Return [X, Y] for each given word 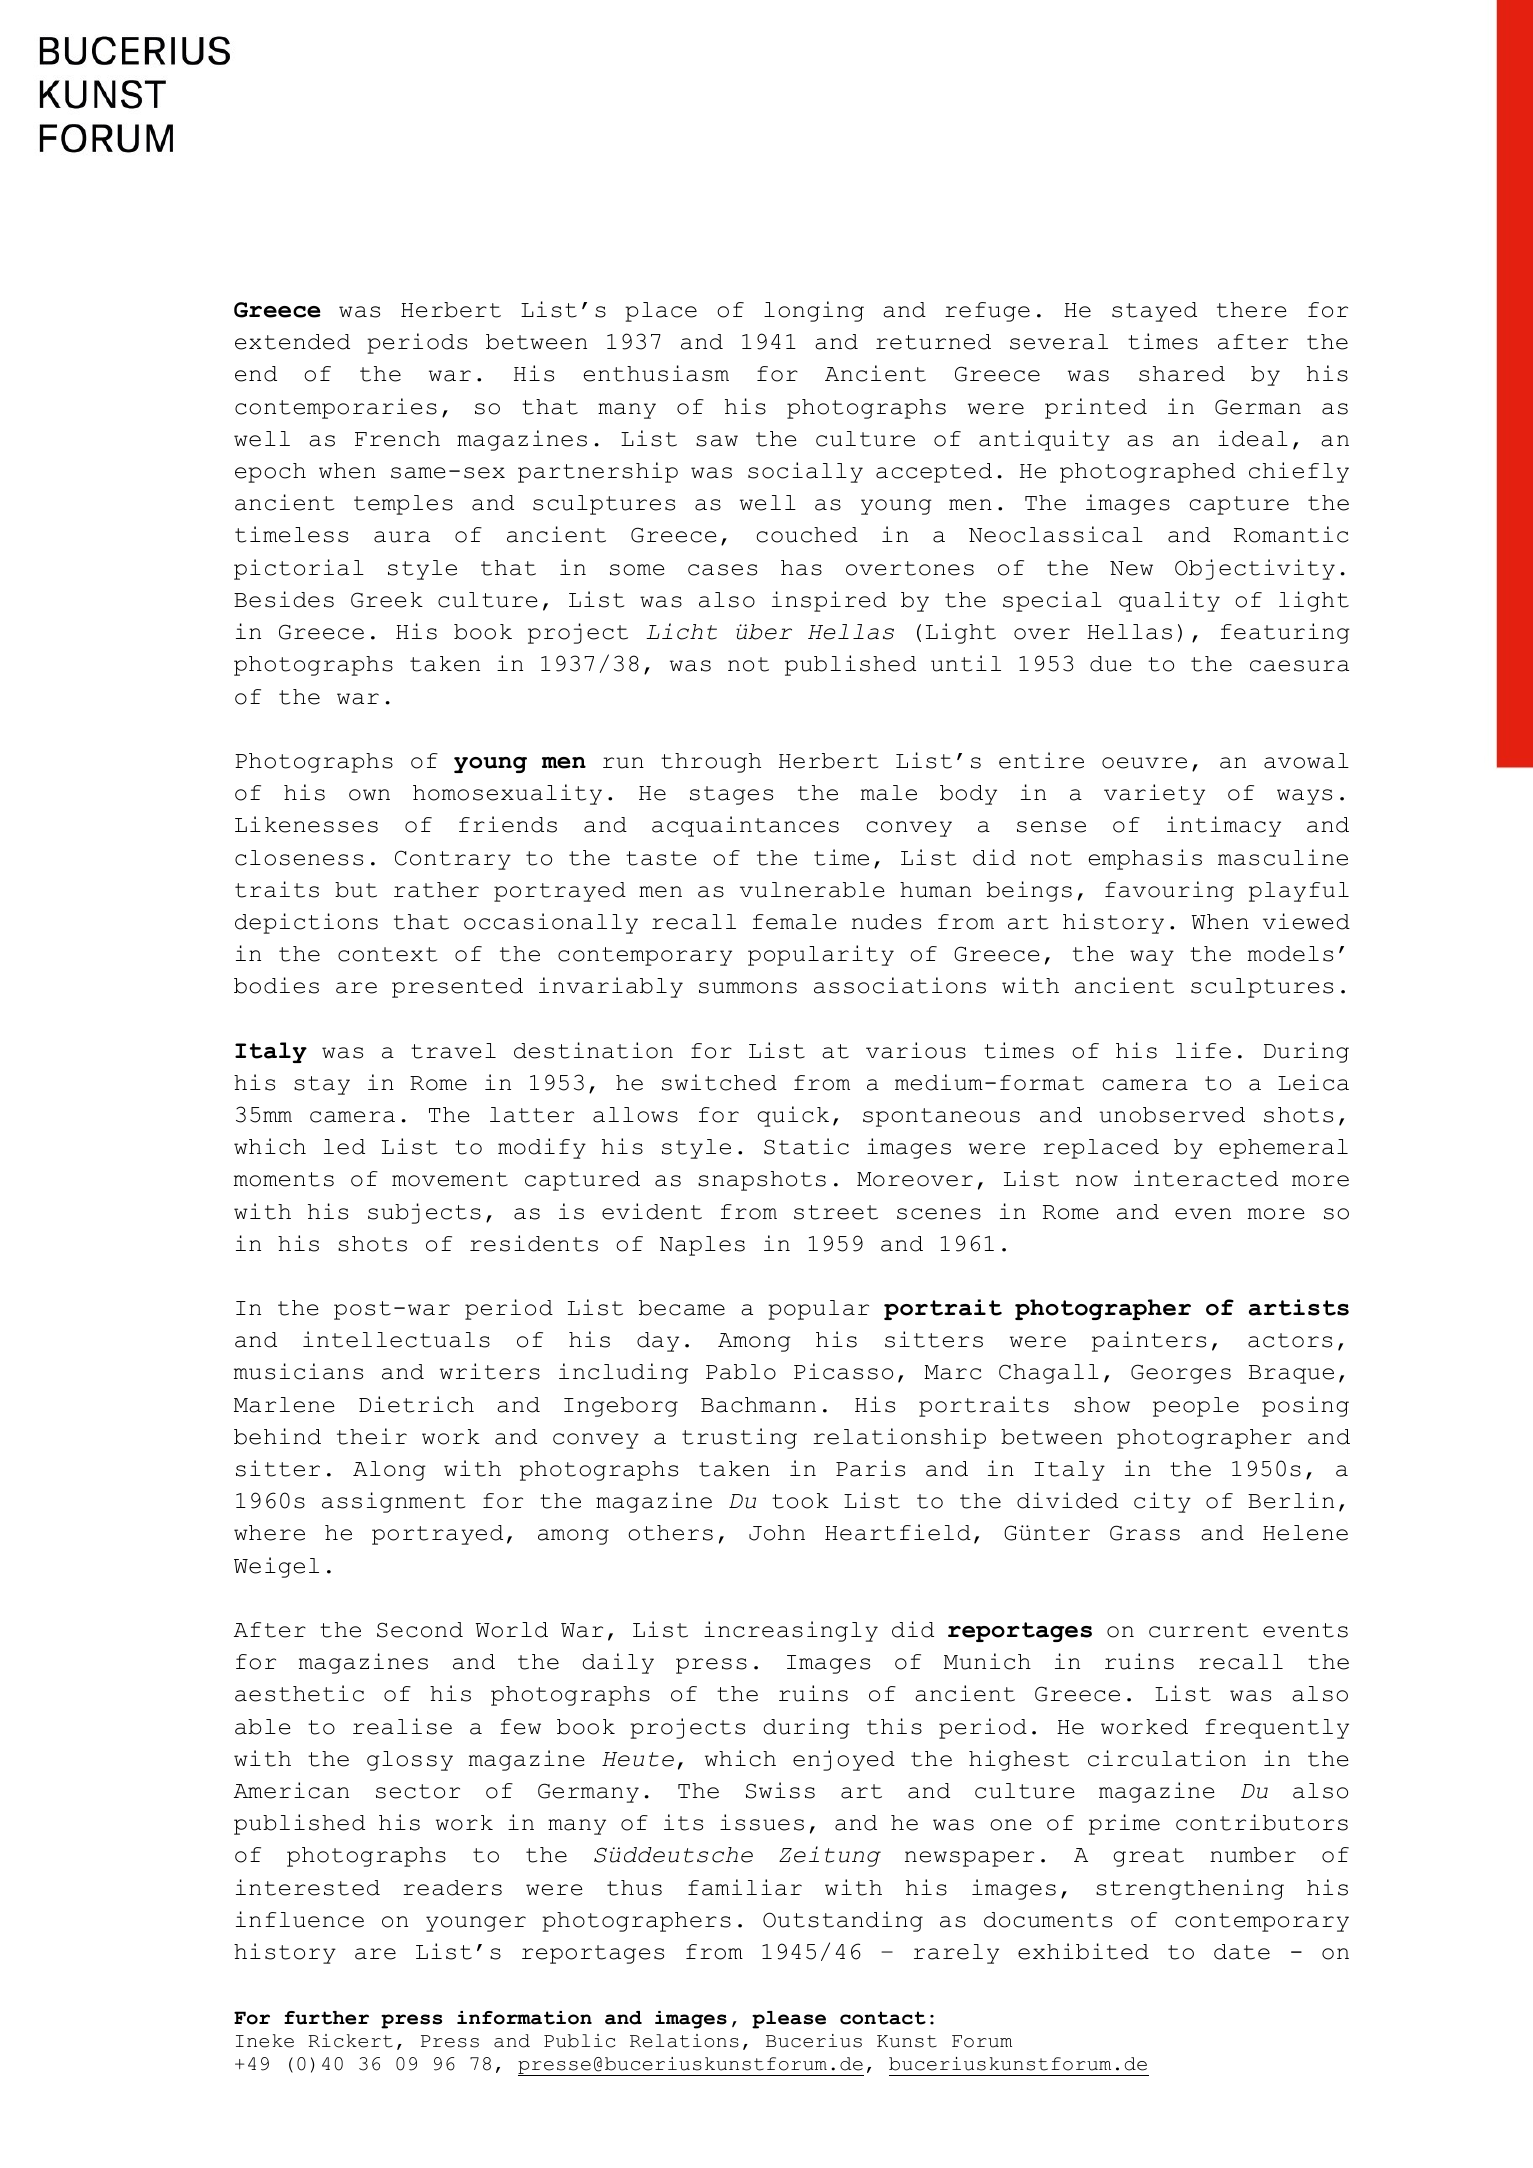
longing [814, 311]
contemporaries [336, 408]
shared [1182, 374]
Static [806, 1146]
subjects [424, 1213]
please [789, 2020]
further [326, 2018]
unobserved [1172, 1115]
